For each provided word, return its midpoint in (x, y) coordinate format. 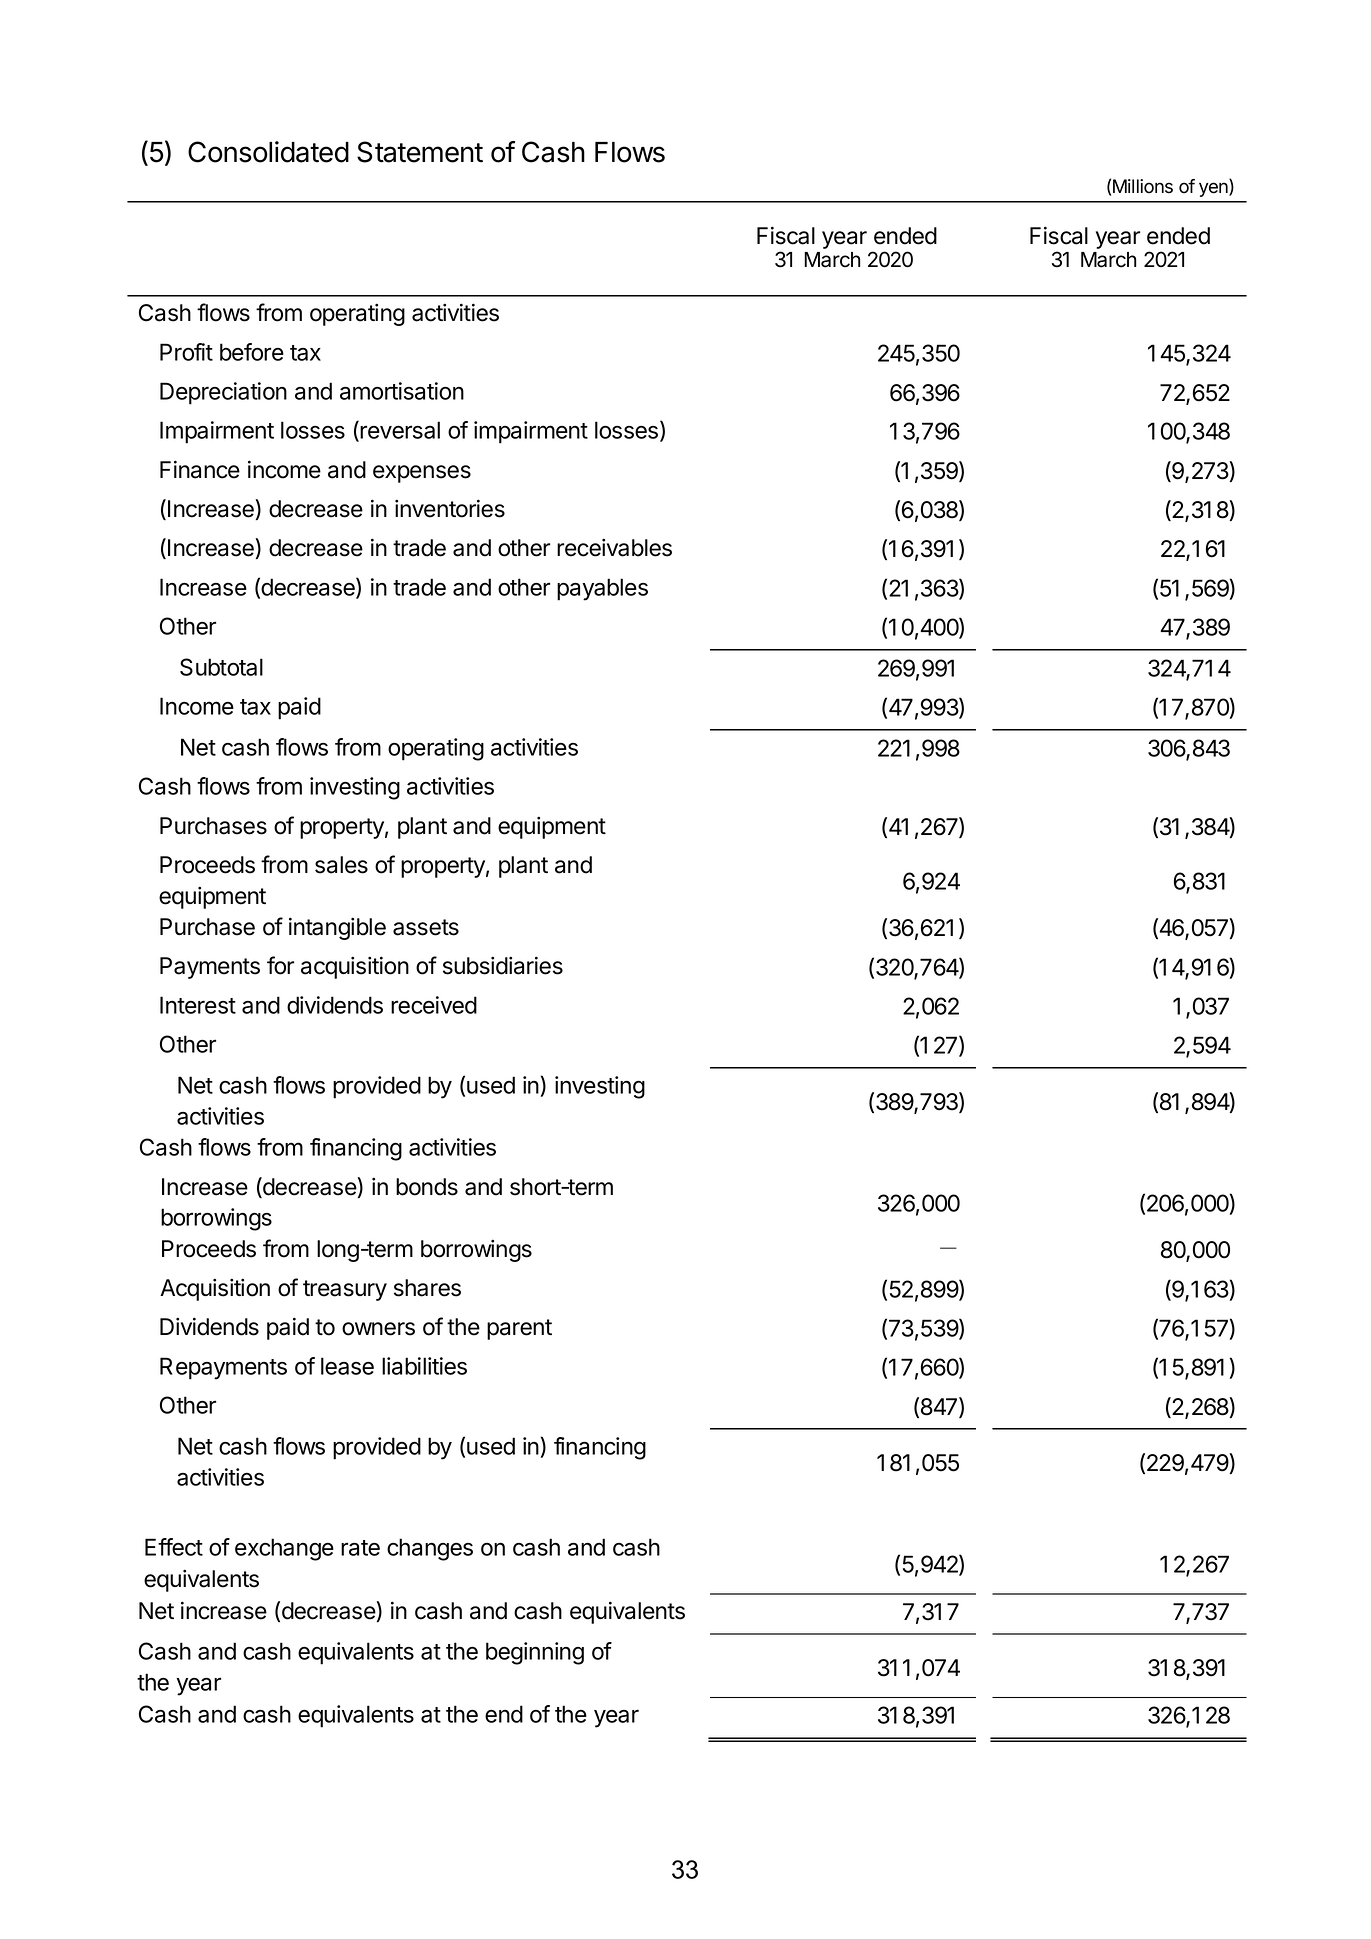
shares (427, 1288)
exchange (284, 1549)
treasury (345, 1290)
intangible (337, 928)
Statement (420, 152)
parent (519, 1329)
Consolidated (268, 152)
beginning (535, 1653)
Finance (200, 469)
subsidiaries (503, 965)
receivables (614, 547)
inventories (450, 508)
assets (426, 927)
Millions (1143, 186)
